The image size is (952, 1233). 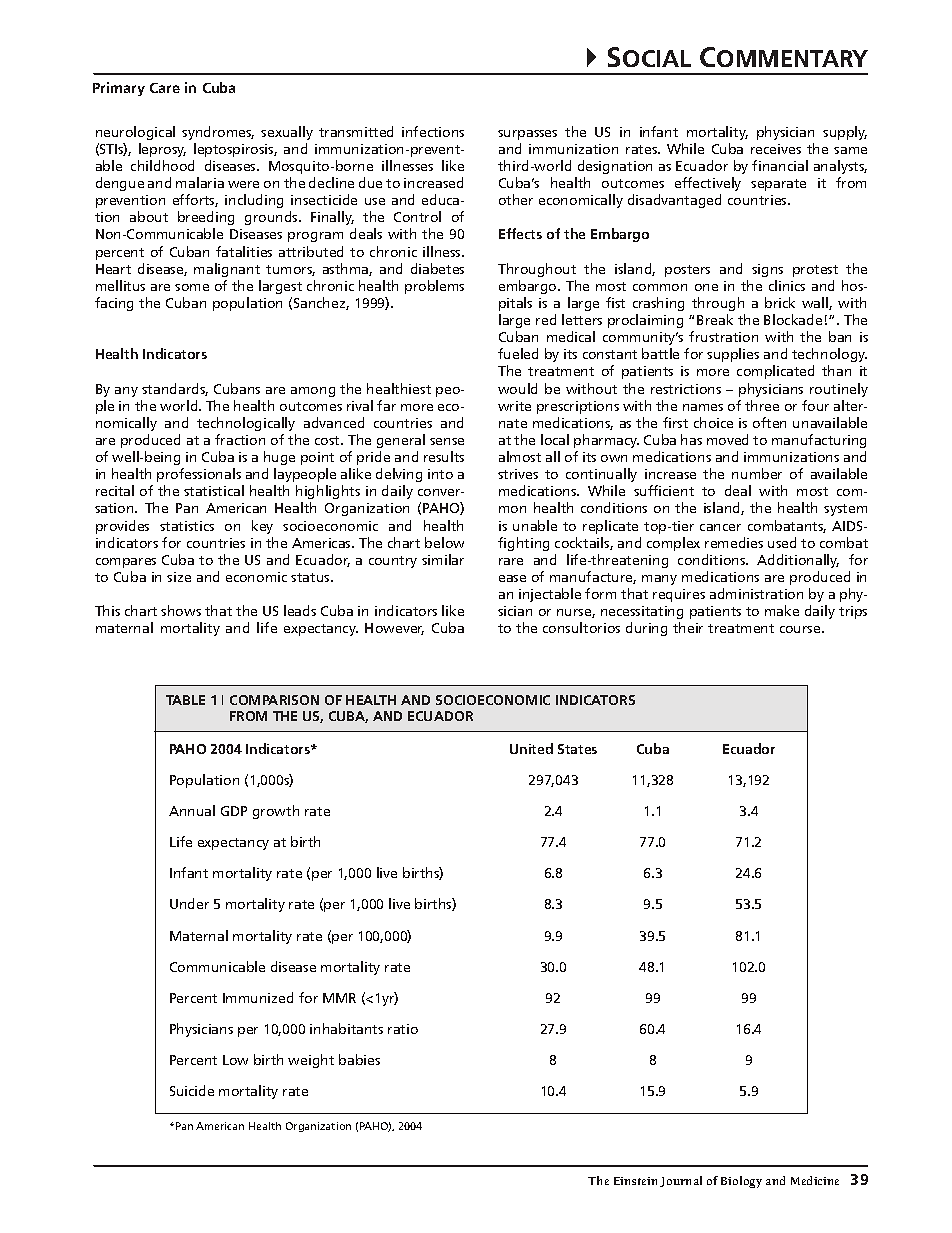 What do you see at coordinates (782, 610) in the screenshot?
I see `make` at bounding box center [782, 610].
